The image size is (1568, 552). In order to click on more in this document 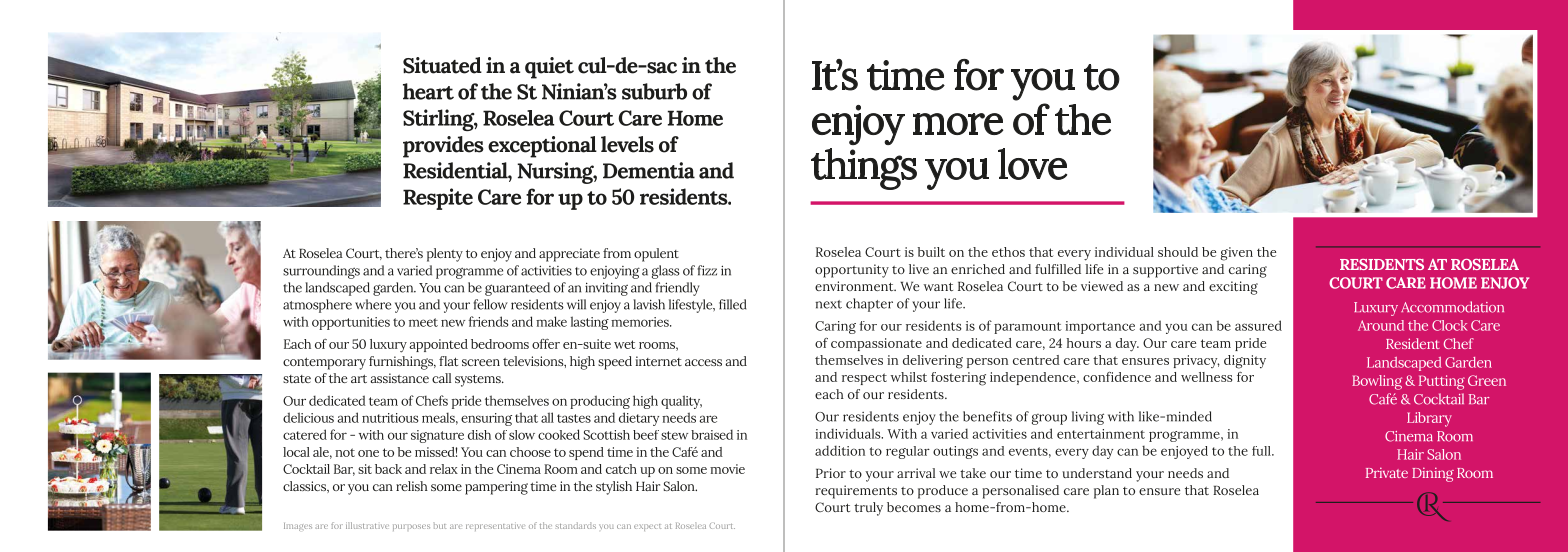, I will do `click(958, 124)`.
